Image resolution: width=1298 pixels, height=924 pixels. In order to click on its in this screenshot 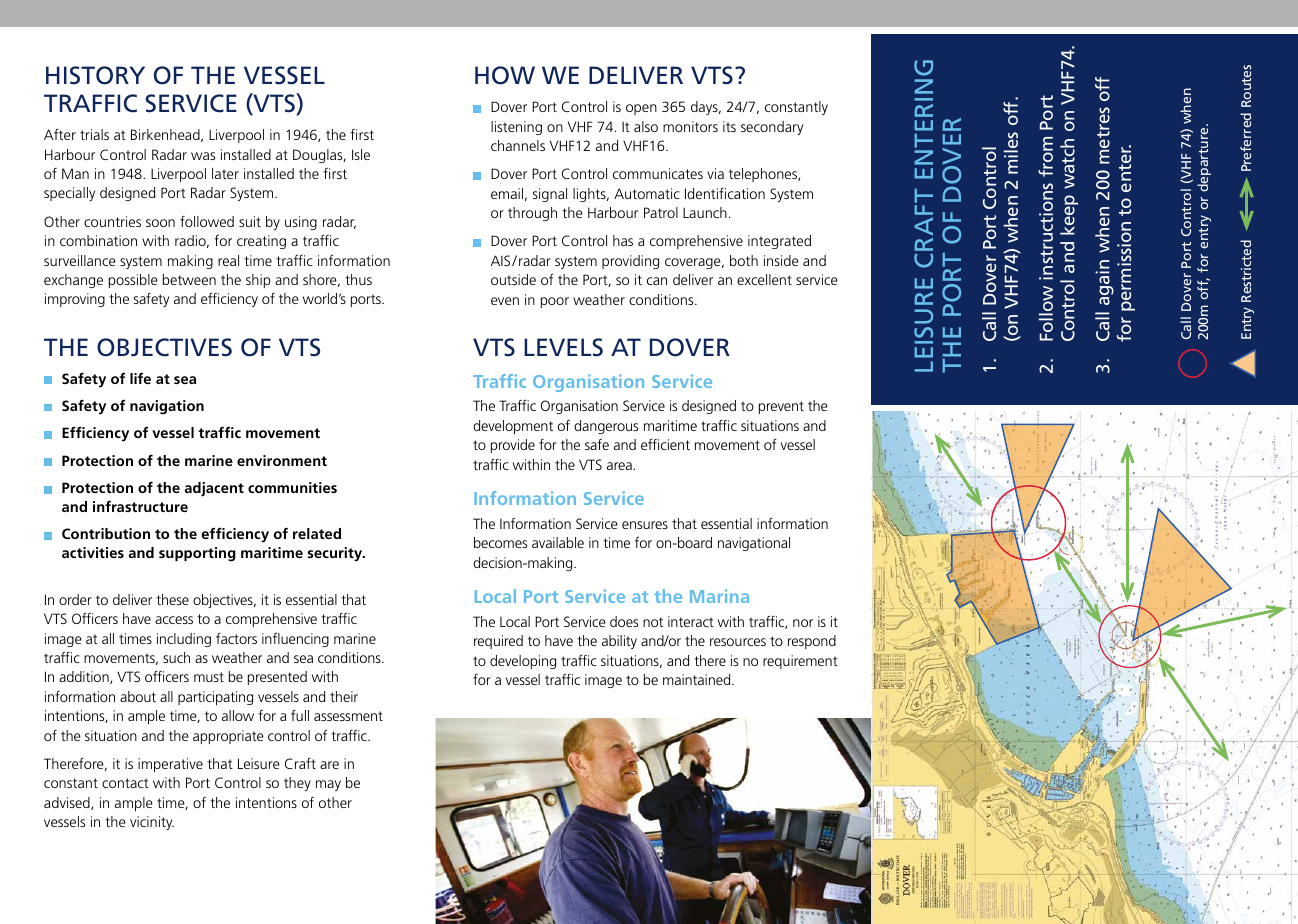, I will do `click(729, 126)`.
